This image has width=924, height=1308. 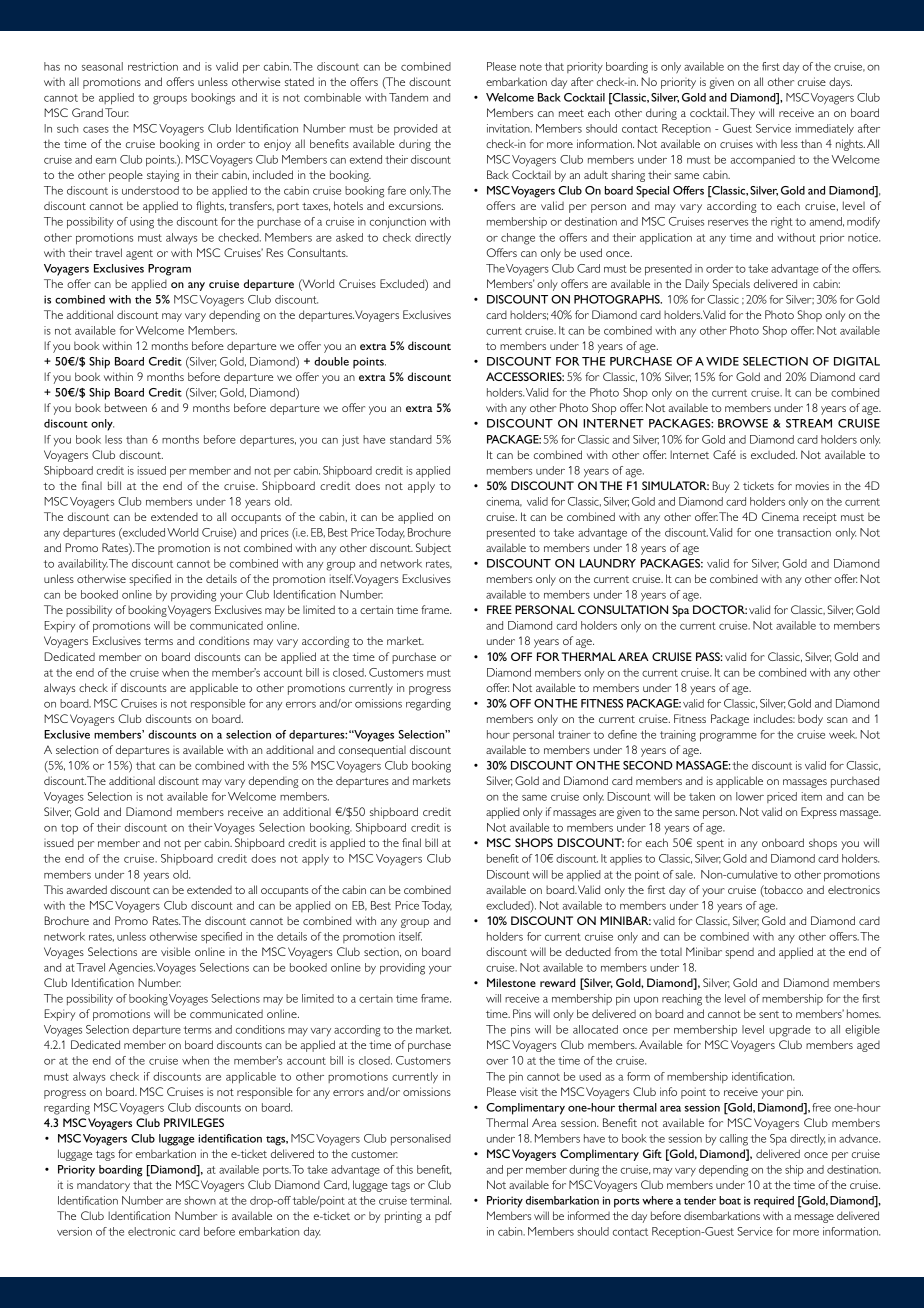 I want to click on top, so click(x=69, y=829).
